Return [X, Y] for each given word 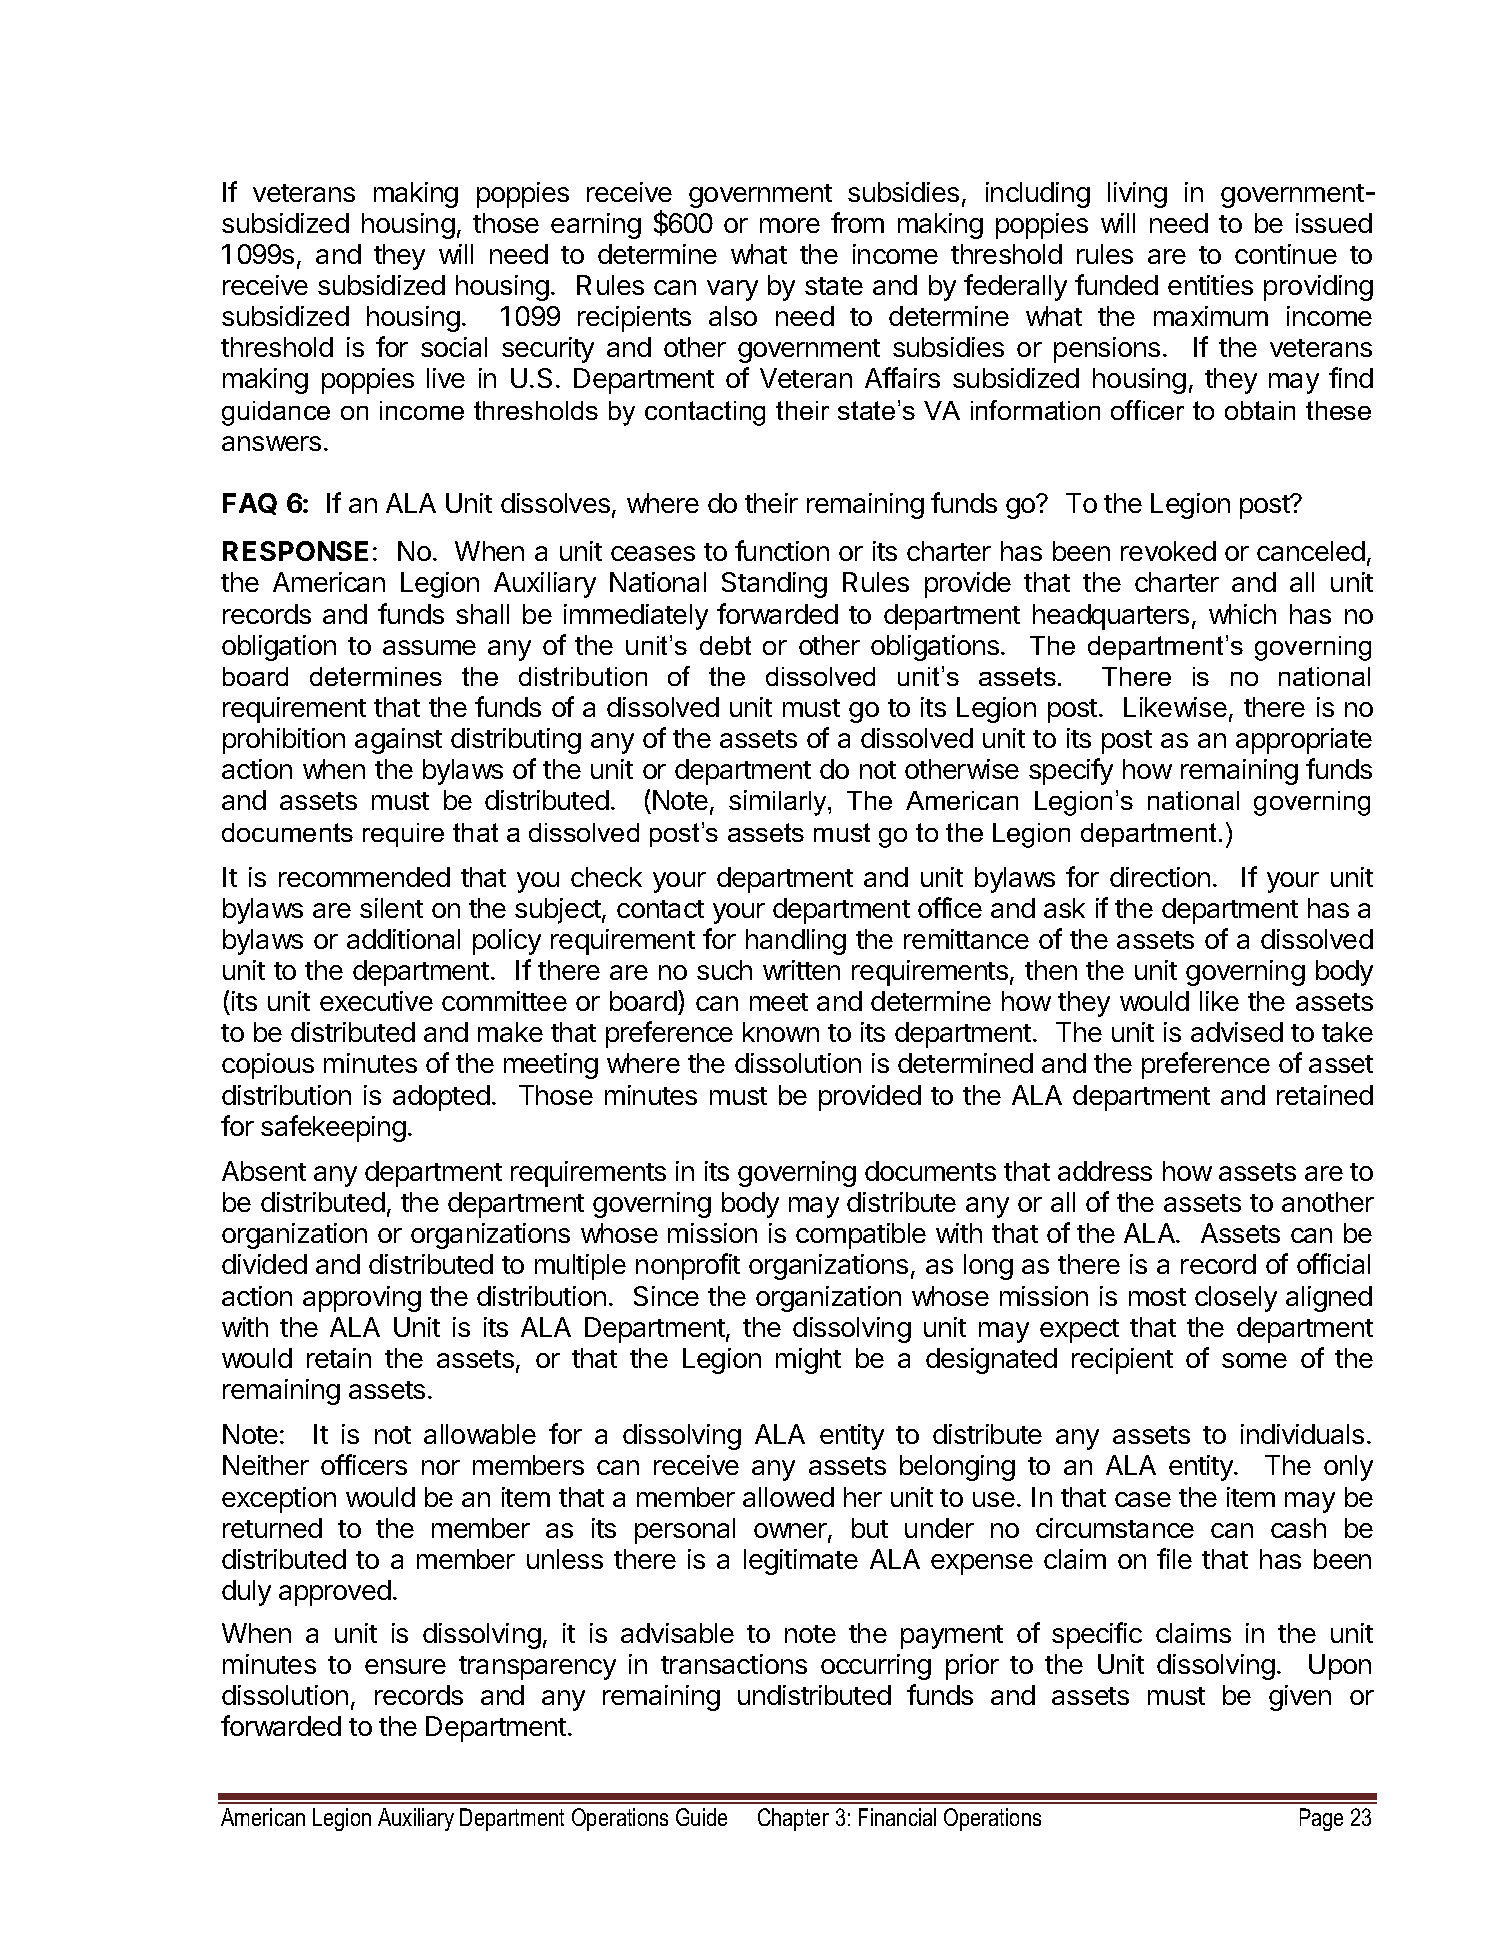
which [1242, 614]
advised [1237, 1032]
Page [1321, 1819]
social [454, 347]
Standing [774, 585]
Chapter [793, 1819]
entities [1210, 285]
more [790, 225]
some [1254, 1360]
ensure [405, 1666]
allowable [480, 1434]
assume [429, 647]
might [808, 1361]
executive [376, 1001]
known [781, 1032]
